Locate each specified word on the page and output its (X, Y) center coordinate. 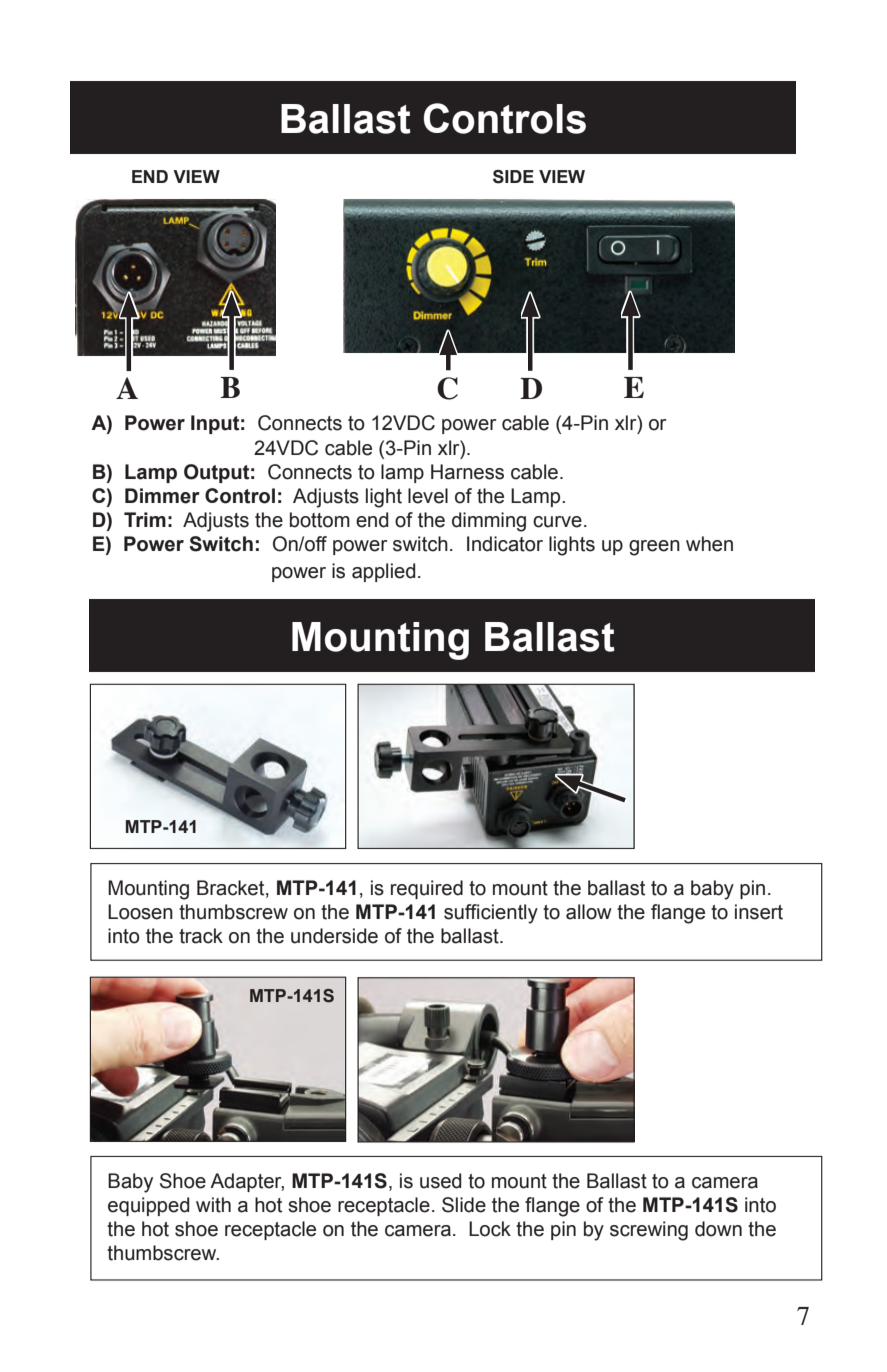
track (201, 936)
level (428, 496)
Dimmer (162, 496)
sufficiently (491, 914)
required (427, 889)
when (709, 544)
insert (759, 912)
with (213, 1205)
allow (589, 912)
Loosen (140, 912)
